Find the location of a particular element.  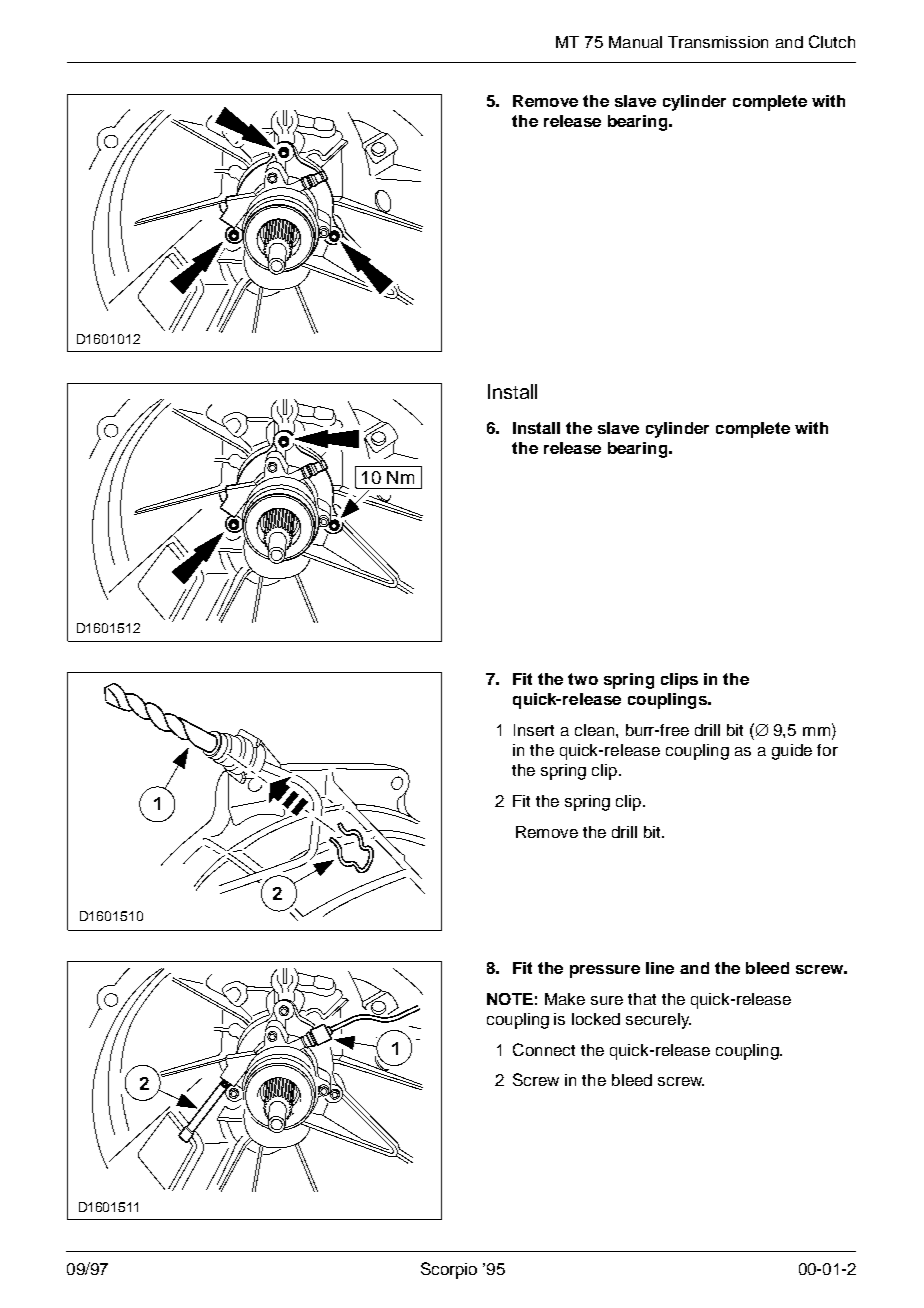

Scorpio is located at coordinates (449, 1270).
